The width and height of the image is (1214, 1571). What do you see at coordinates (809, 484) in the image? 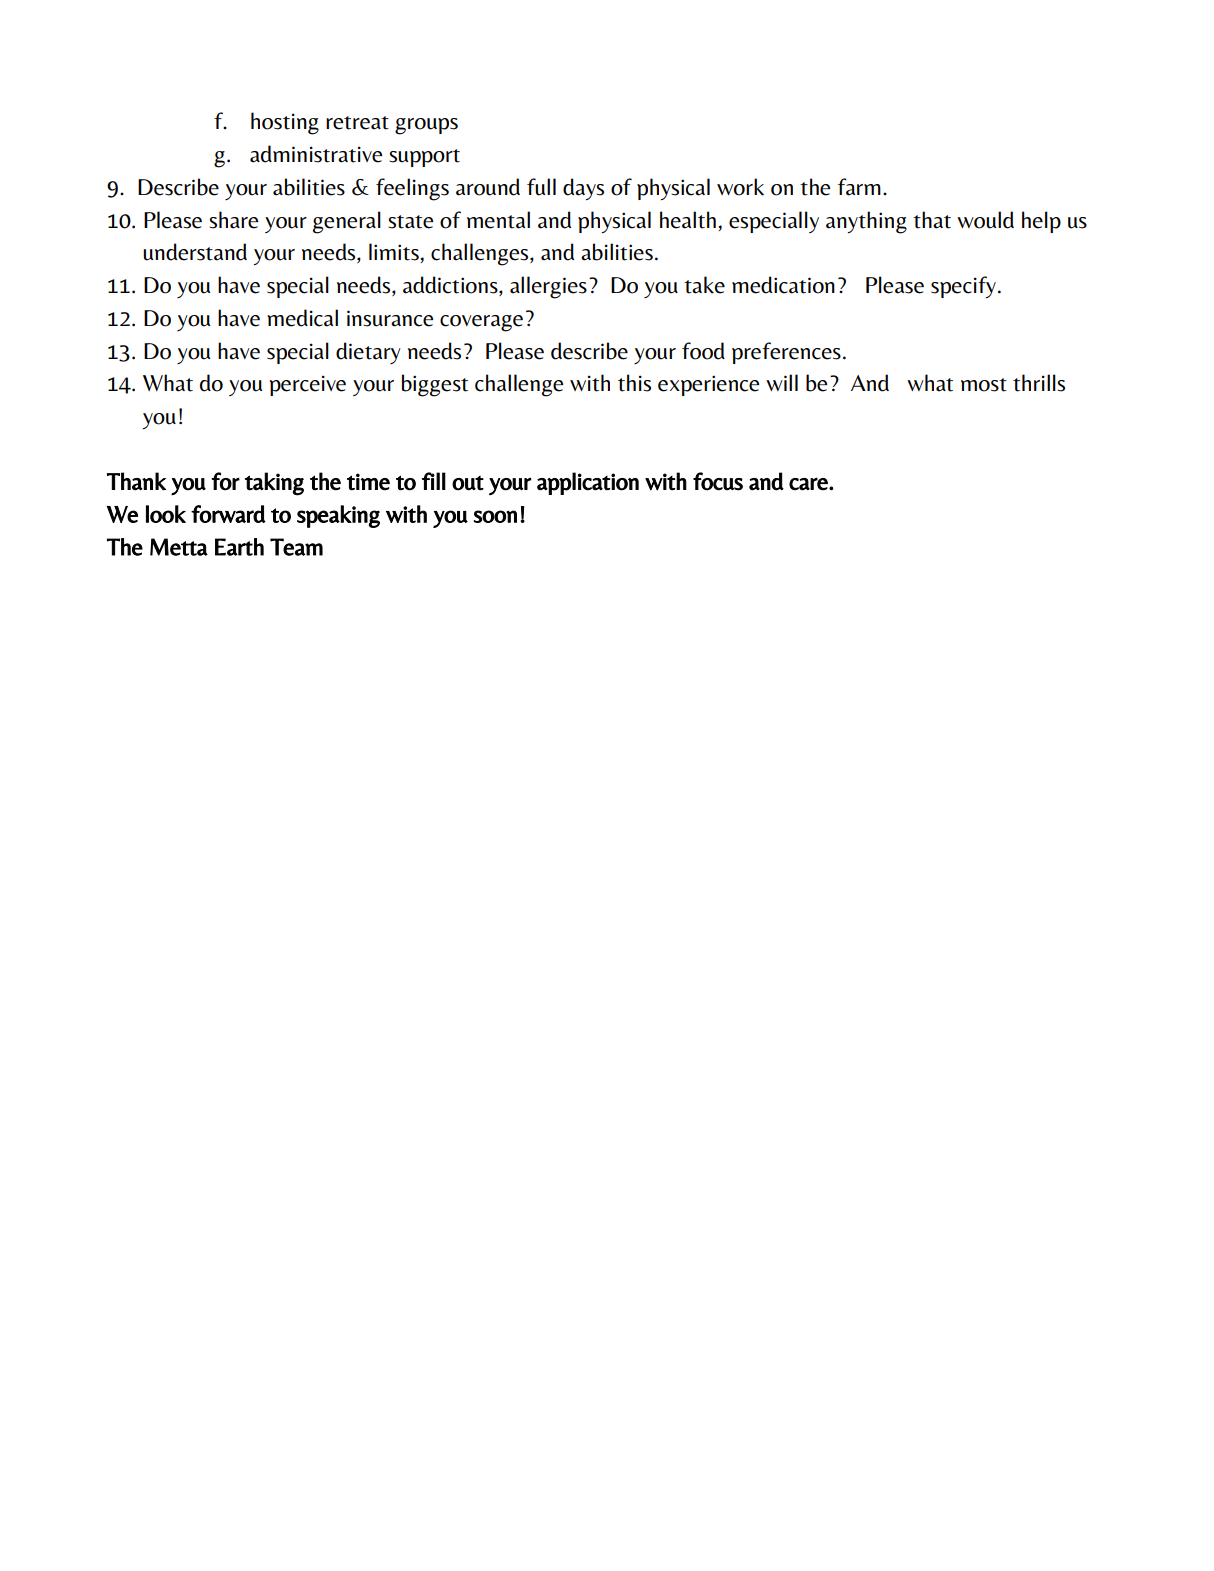
I see `care` at bounding box center [809, 484].
